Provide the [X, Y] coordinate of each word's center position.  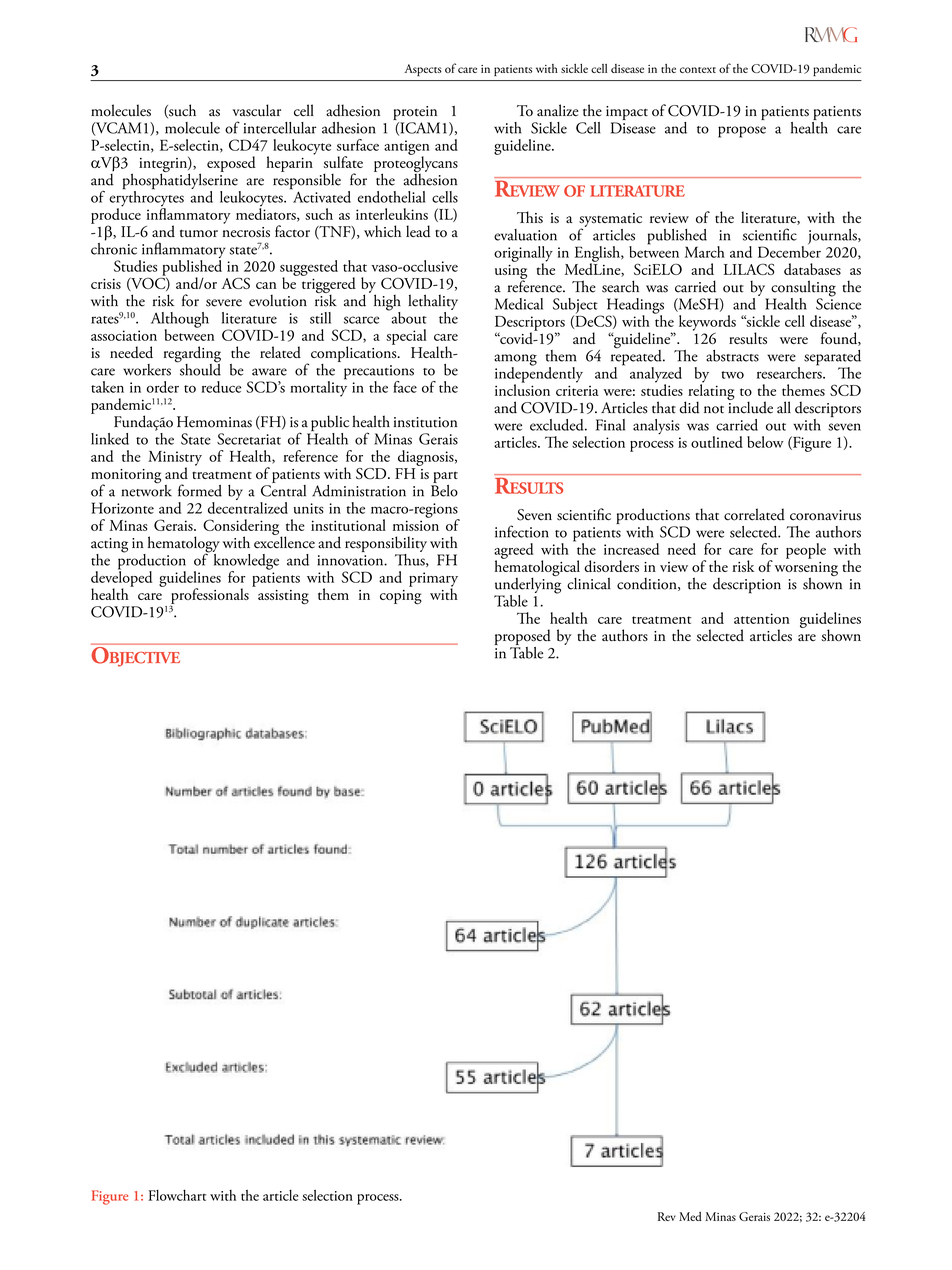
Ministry [175, 459]
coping [401, 597]
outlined [717, 442]
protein [416, 114]
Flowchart [177, 1195]
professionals [209, 597]
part [445, 477]
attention [762, 618]
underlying [528, 585]
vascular [257, 110]
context [698, 70]
